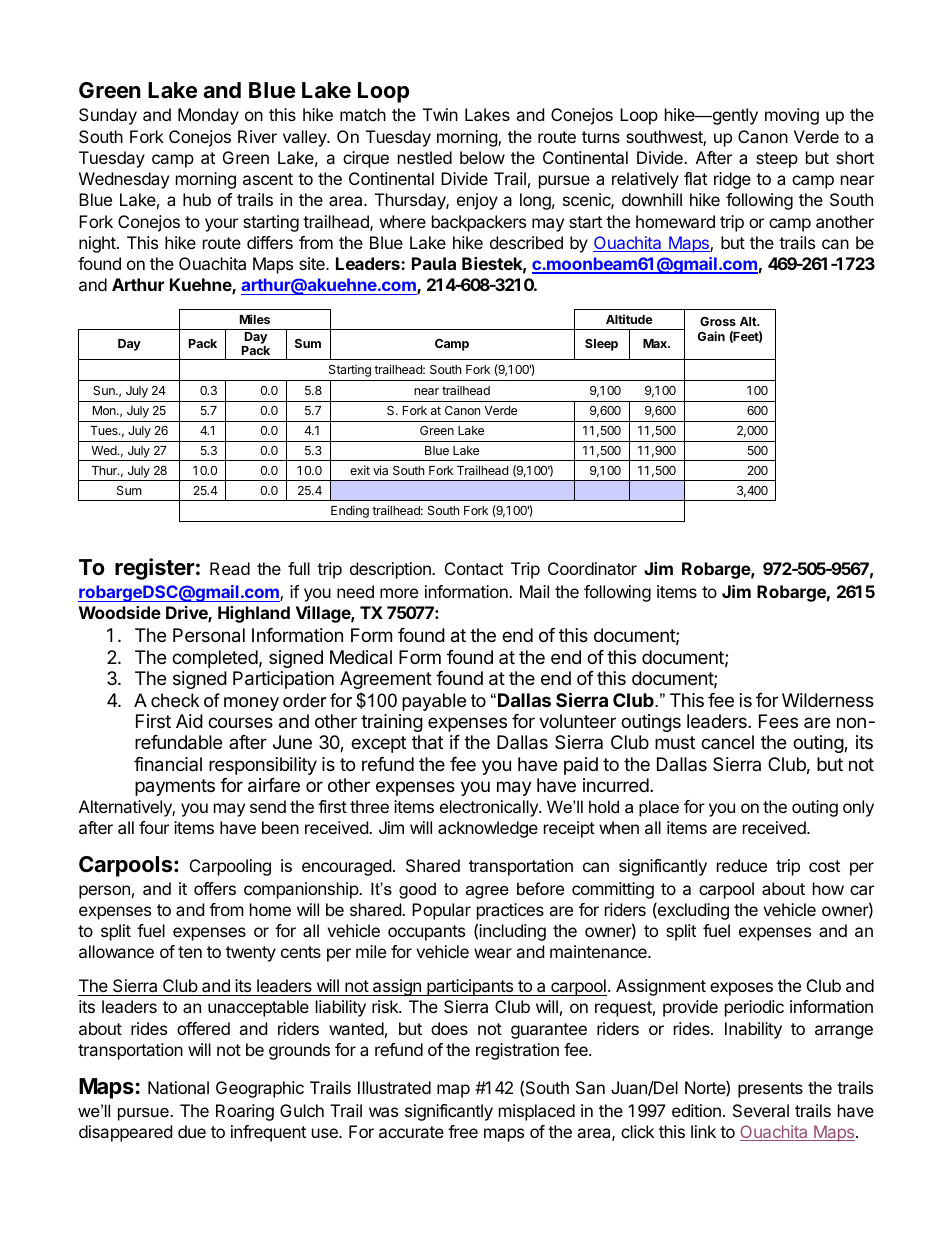 The width and height of the screenshot is (952, 1233). Describe the element at coordinates (178, 1087) in the screenshot. I see `National` at that location.
